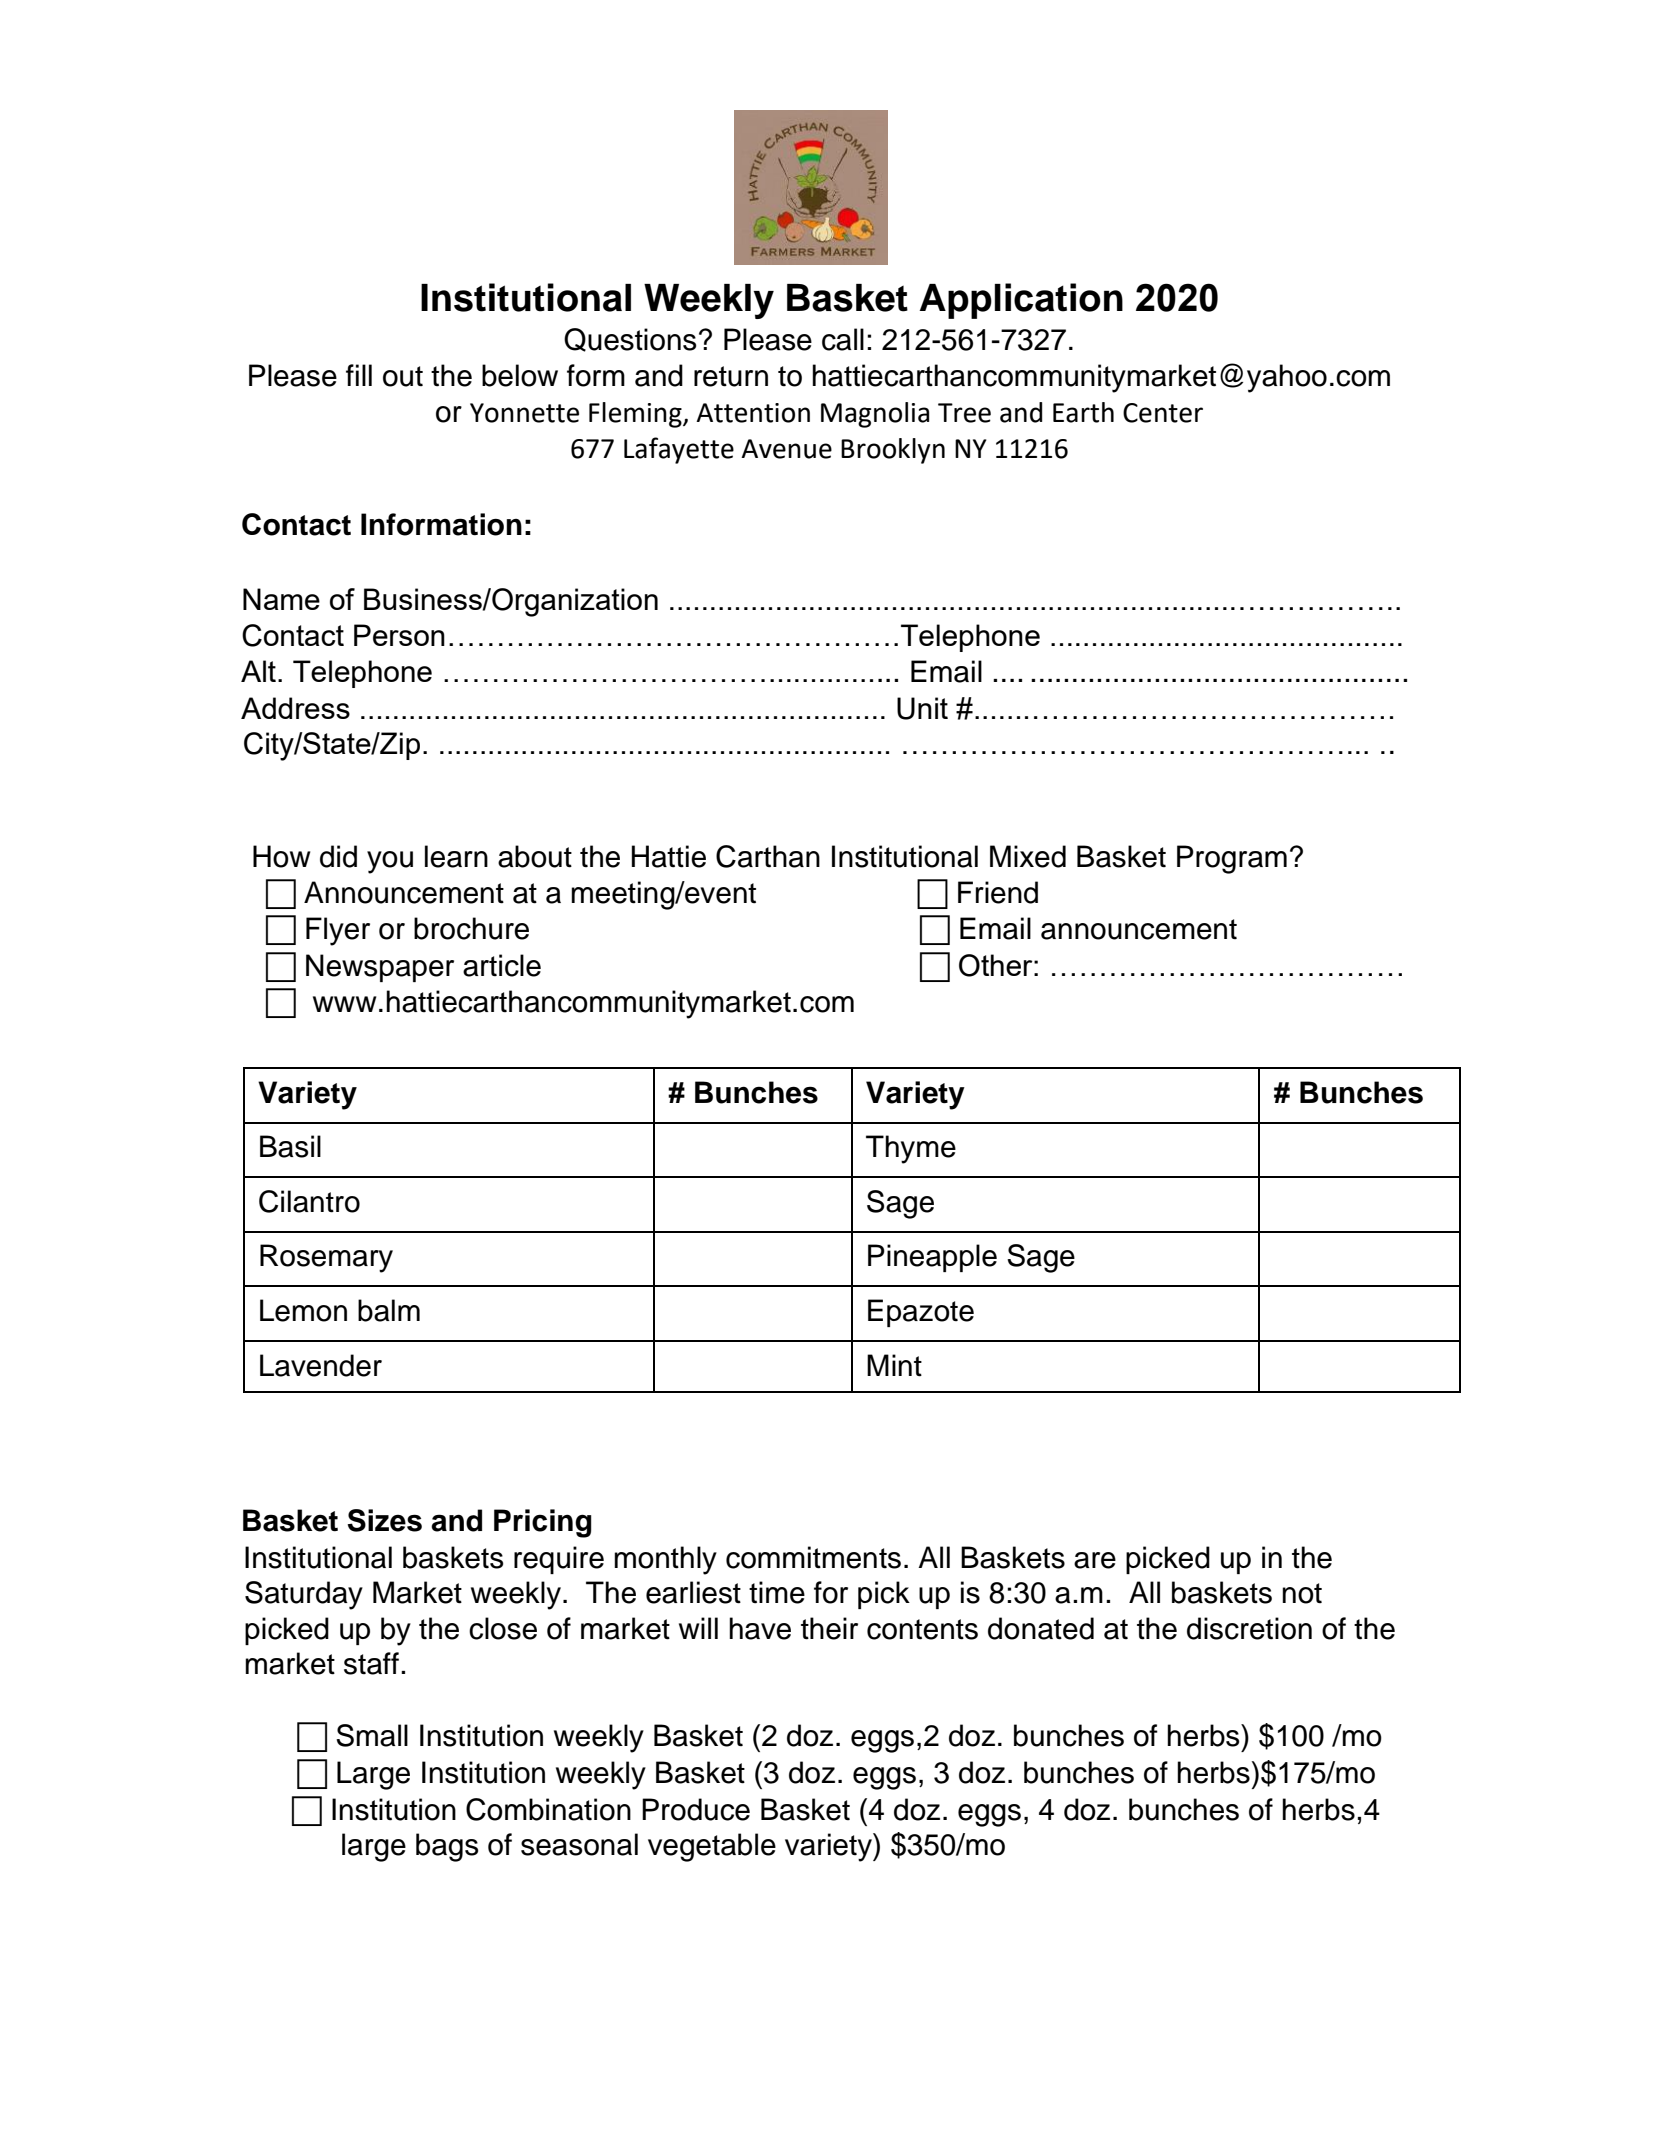  What do you see at coordinates (1095, 1560) in the screenshot?
I see `are` at bounding box center [1095, 1560].
